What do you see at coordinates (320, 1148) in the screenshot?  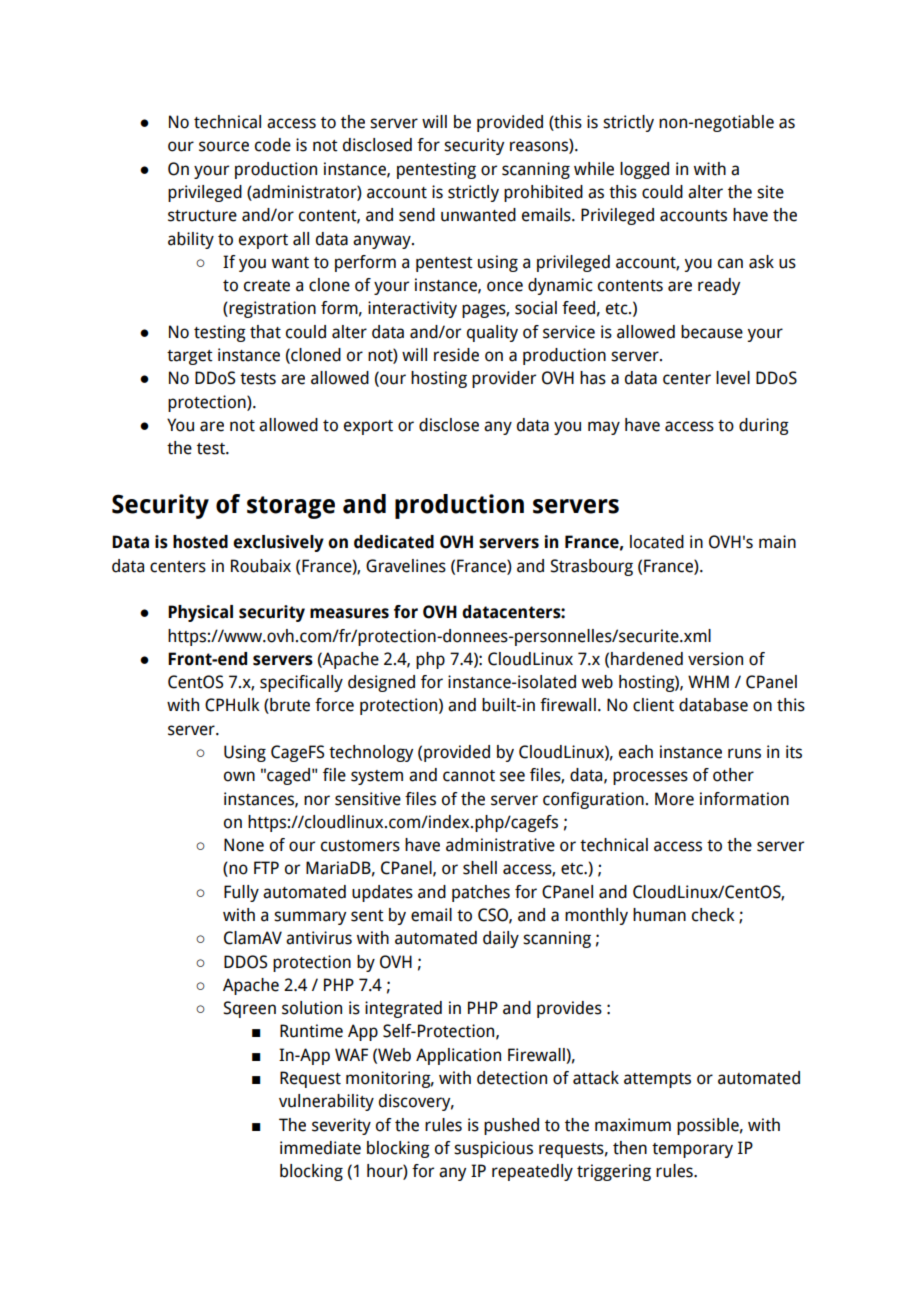 I see `immediate` at bounding box center [320, 1148].
